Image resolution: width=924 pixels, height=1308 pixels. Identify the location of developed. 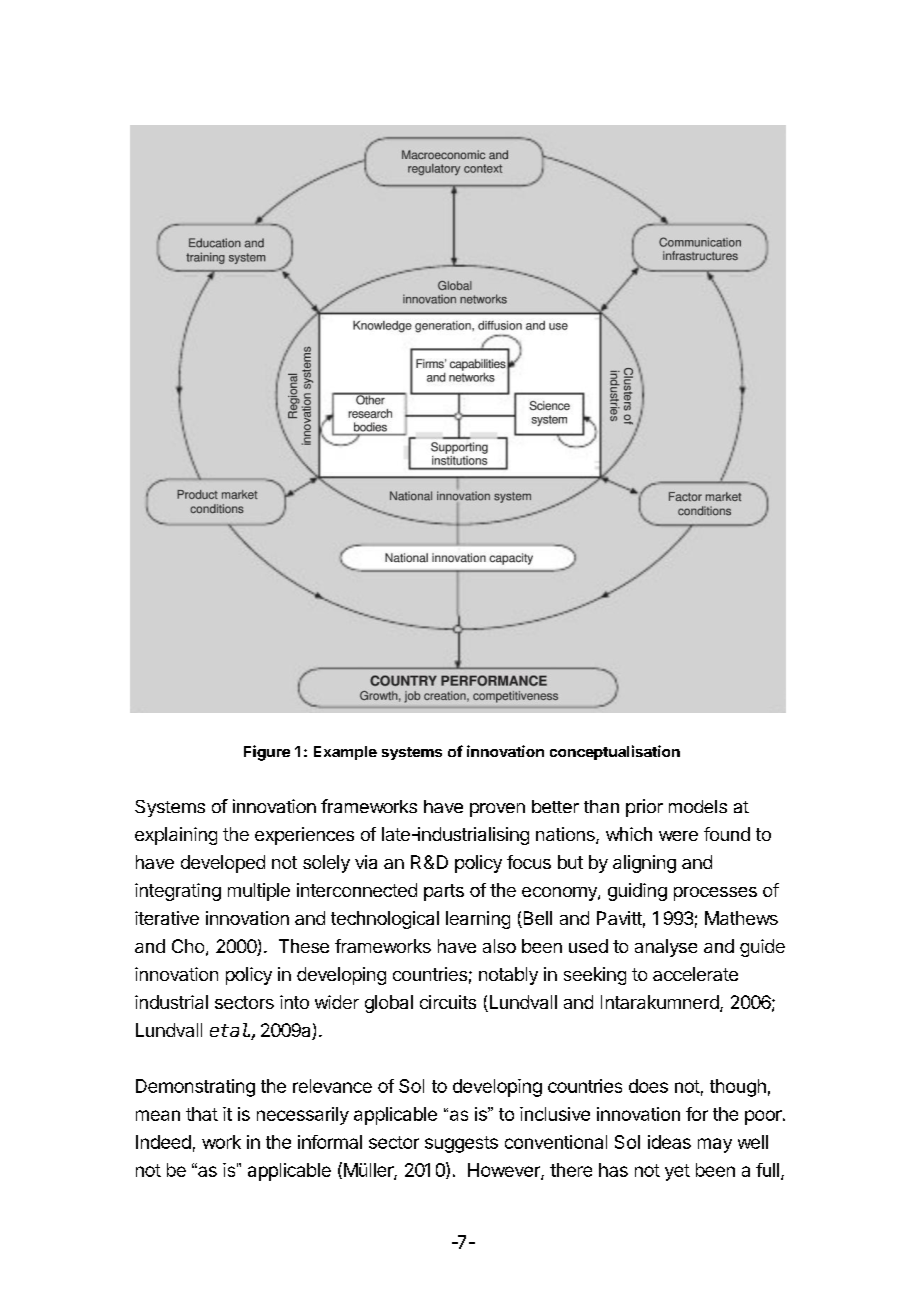
(223, 864).
